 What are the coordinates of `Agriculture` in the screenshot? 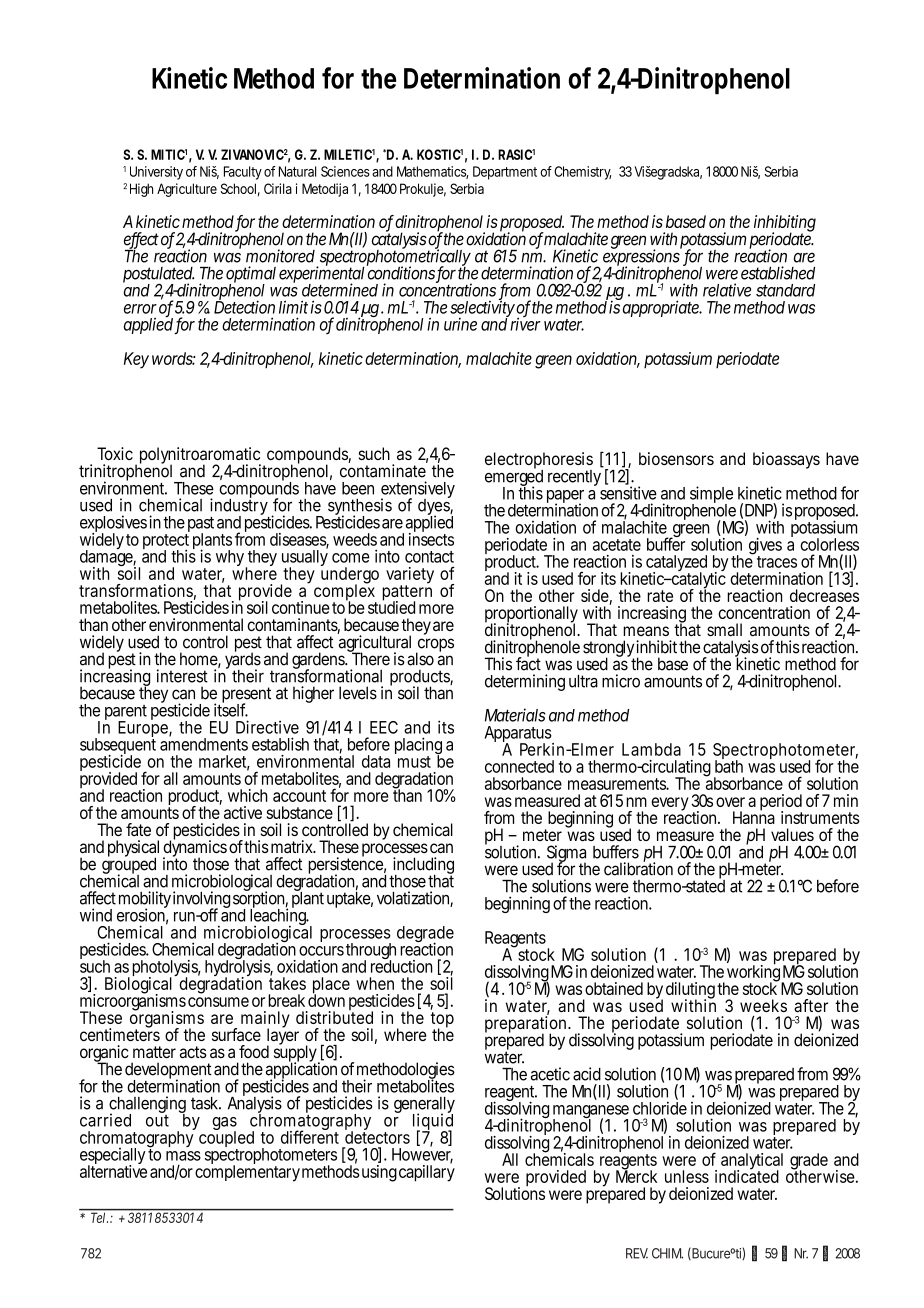 It's located at (187, 190).
